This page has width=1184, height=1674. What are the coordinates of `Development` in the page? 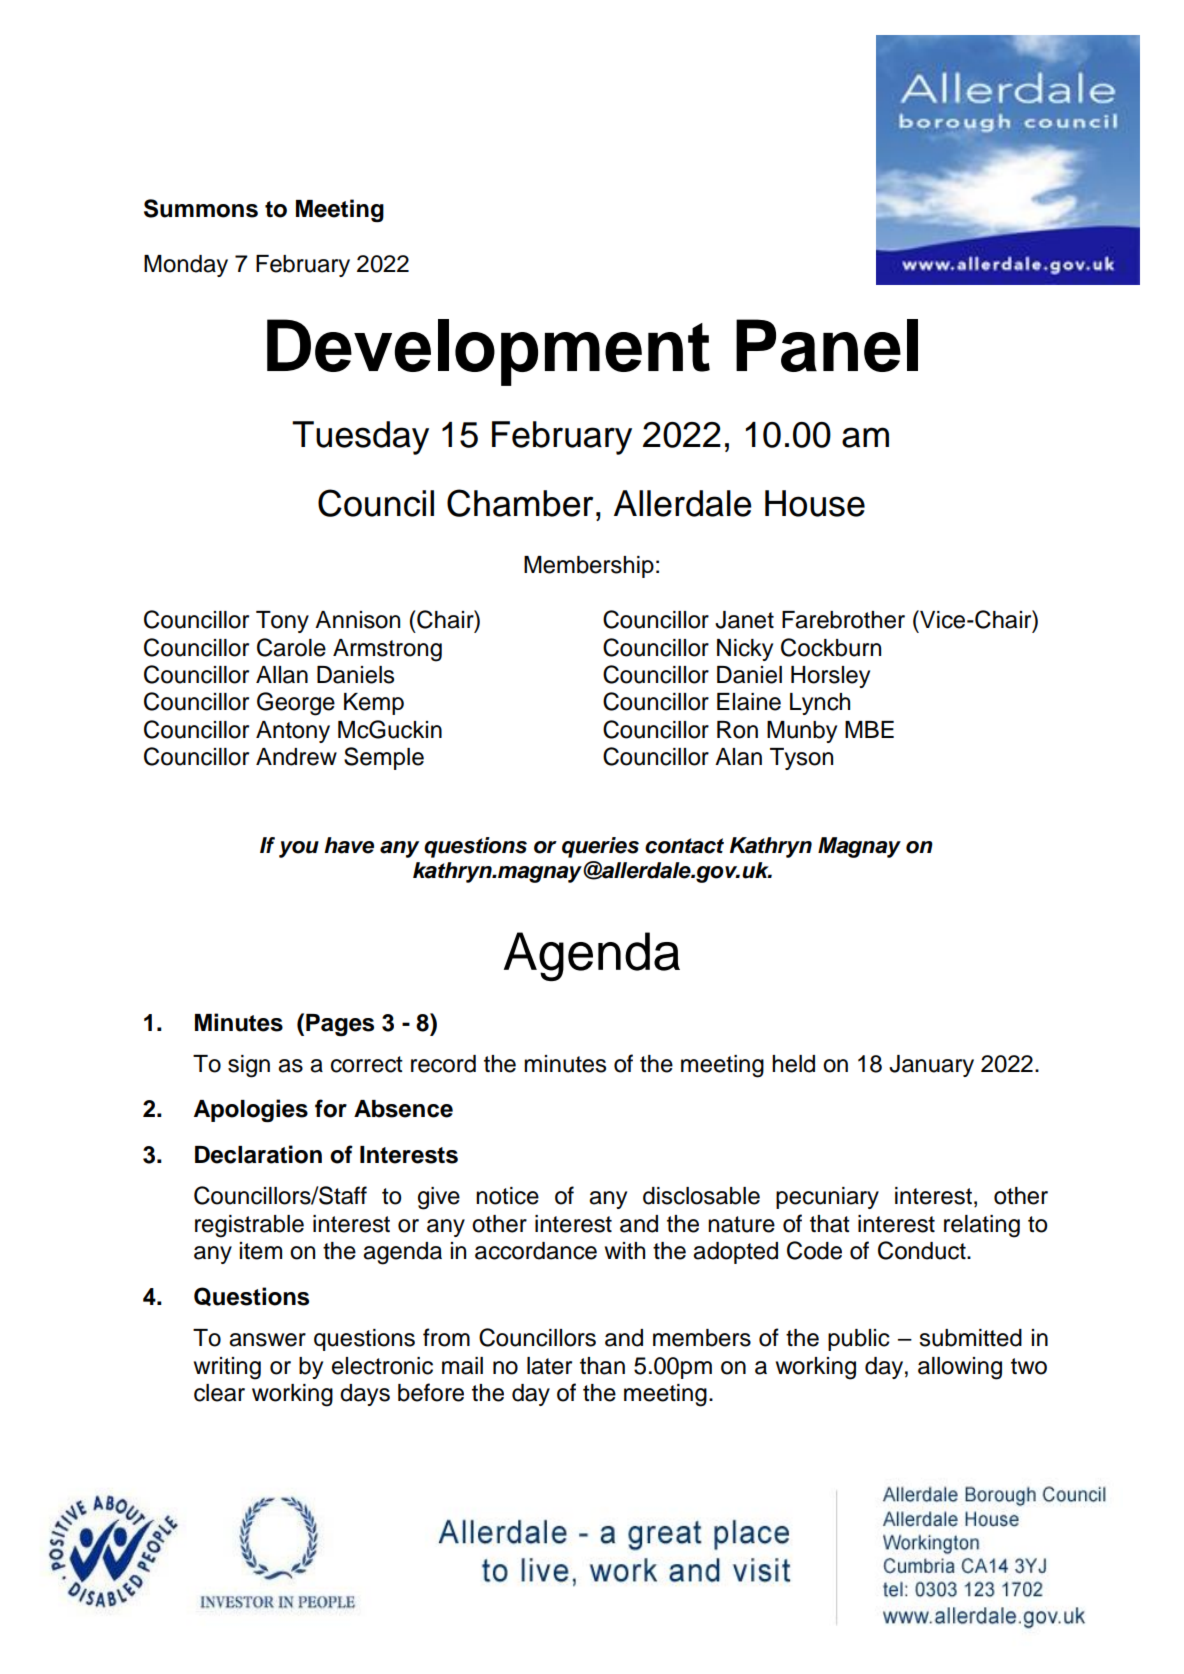 It's located at (488, 352).
